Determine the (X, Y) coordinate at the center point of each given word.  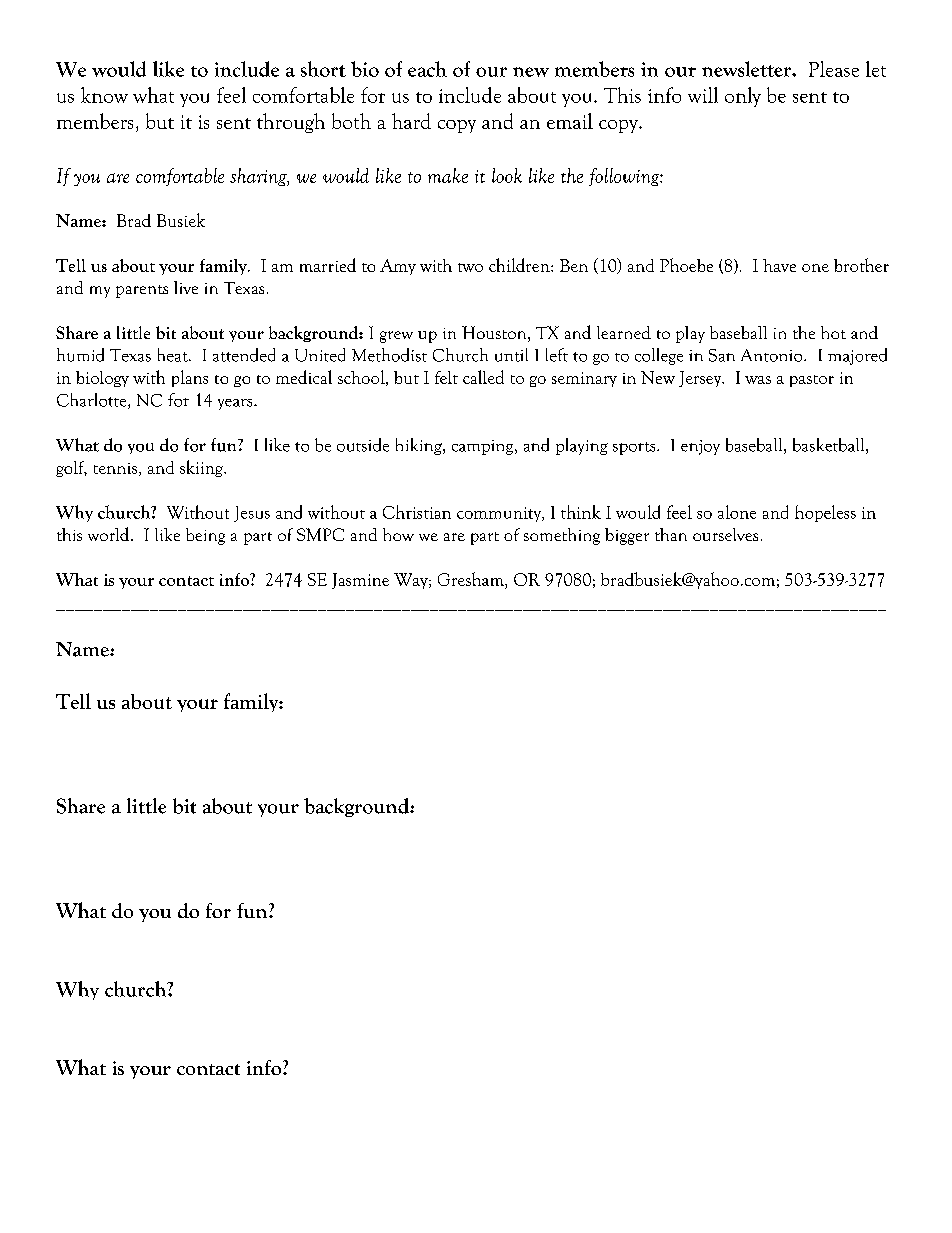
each (427, 69)
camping (484, 447)
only (743, 97)
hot (833, 332)
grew (396, 337)
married (328, 265)
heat (174, 355)
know (104, 95)
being (205, 536)
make (448, 175)
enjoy (700, 447)
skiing (202, 468)
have (779, 265)
